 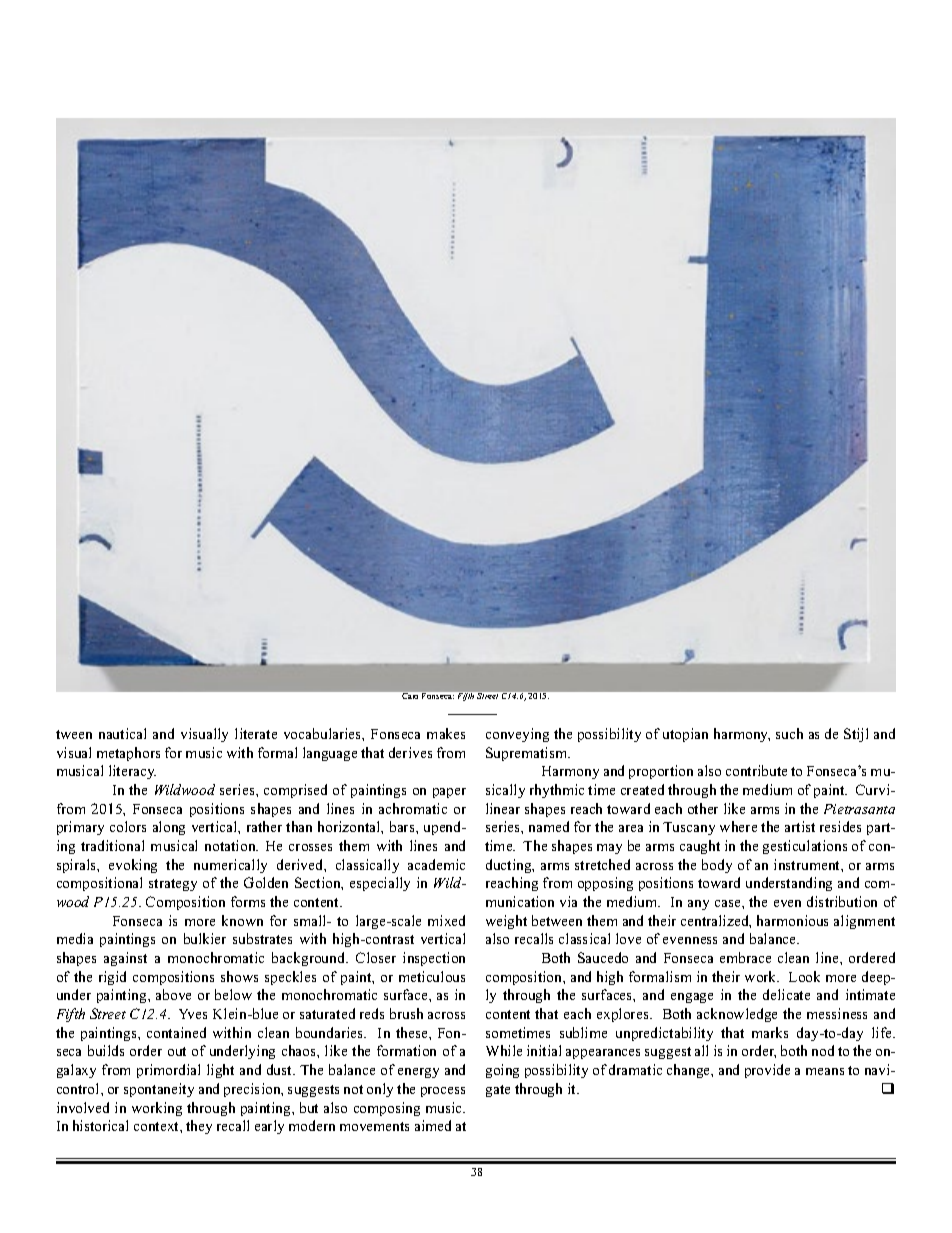 I want to click on harmonious, so click(x=792, y=920).
